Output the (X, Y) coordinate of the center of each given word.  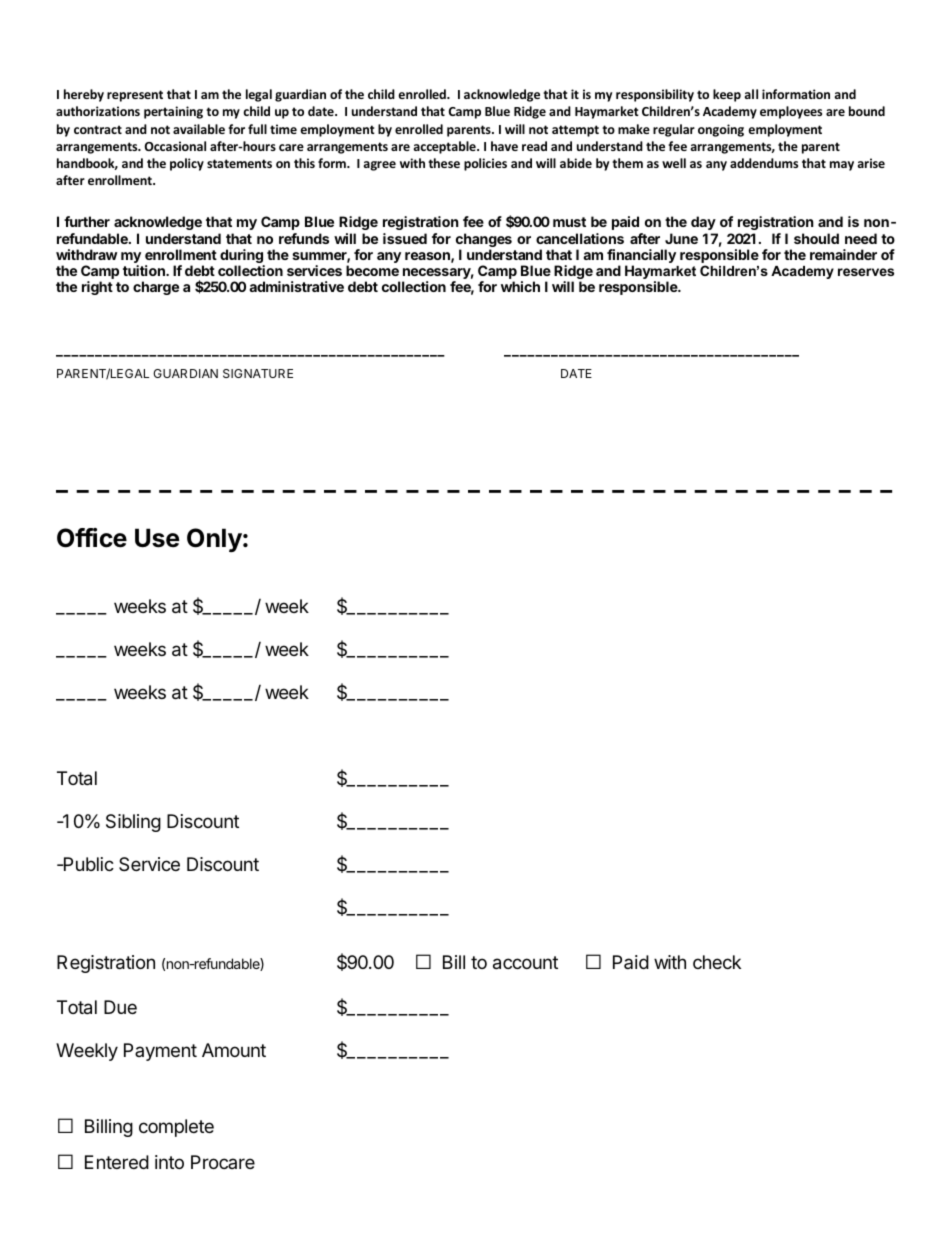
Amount (234, 1050)
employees (791, 112)
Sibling (133, 823)
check (717, 962)
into (169, 1162)
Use (157, 538)
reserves (866, 272)
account (525, 963)
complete (176, 1128)
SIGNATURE (258, 373)
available (199, 129)
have (504, 146)
